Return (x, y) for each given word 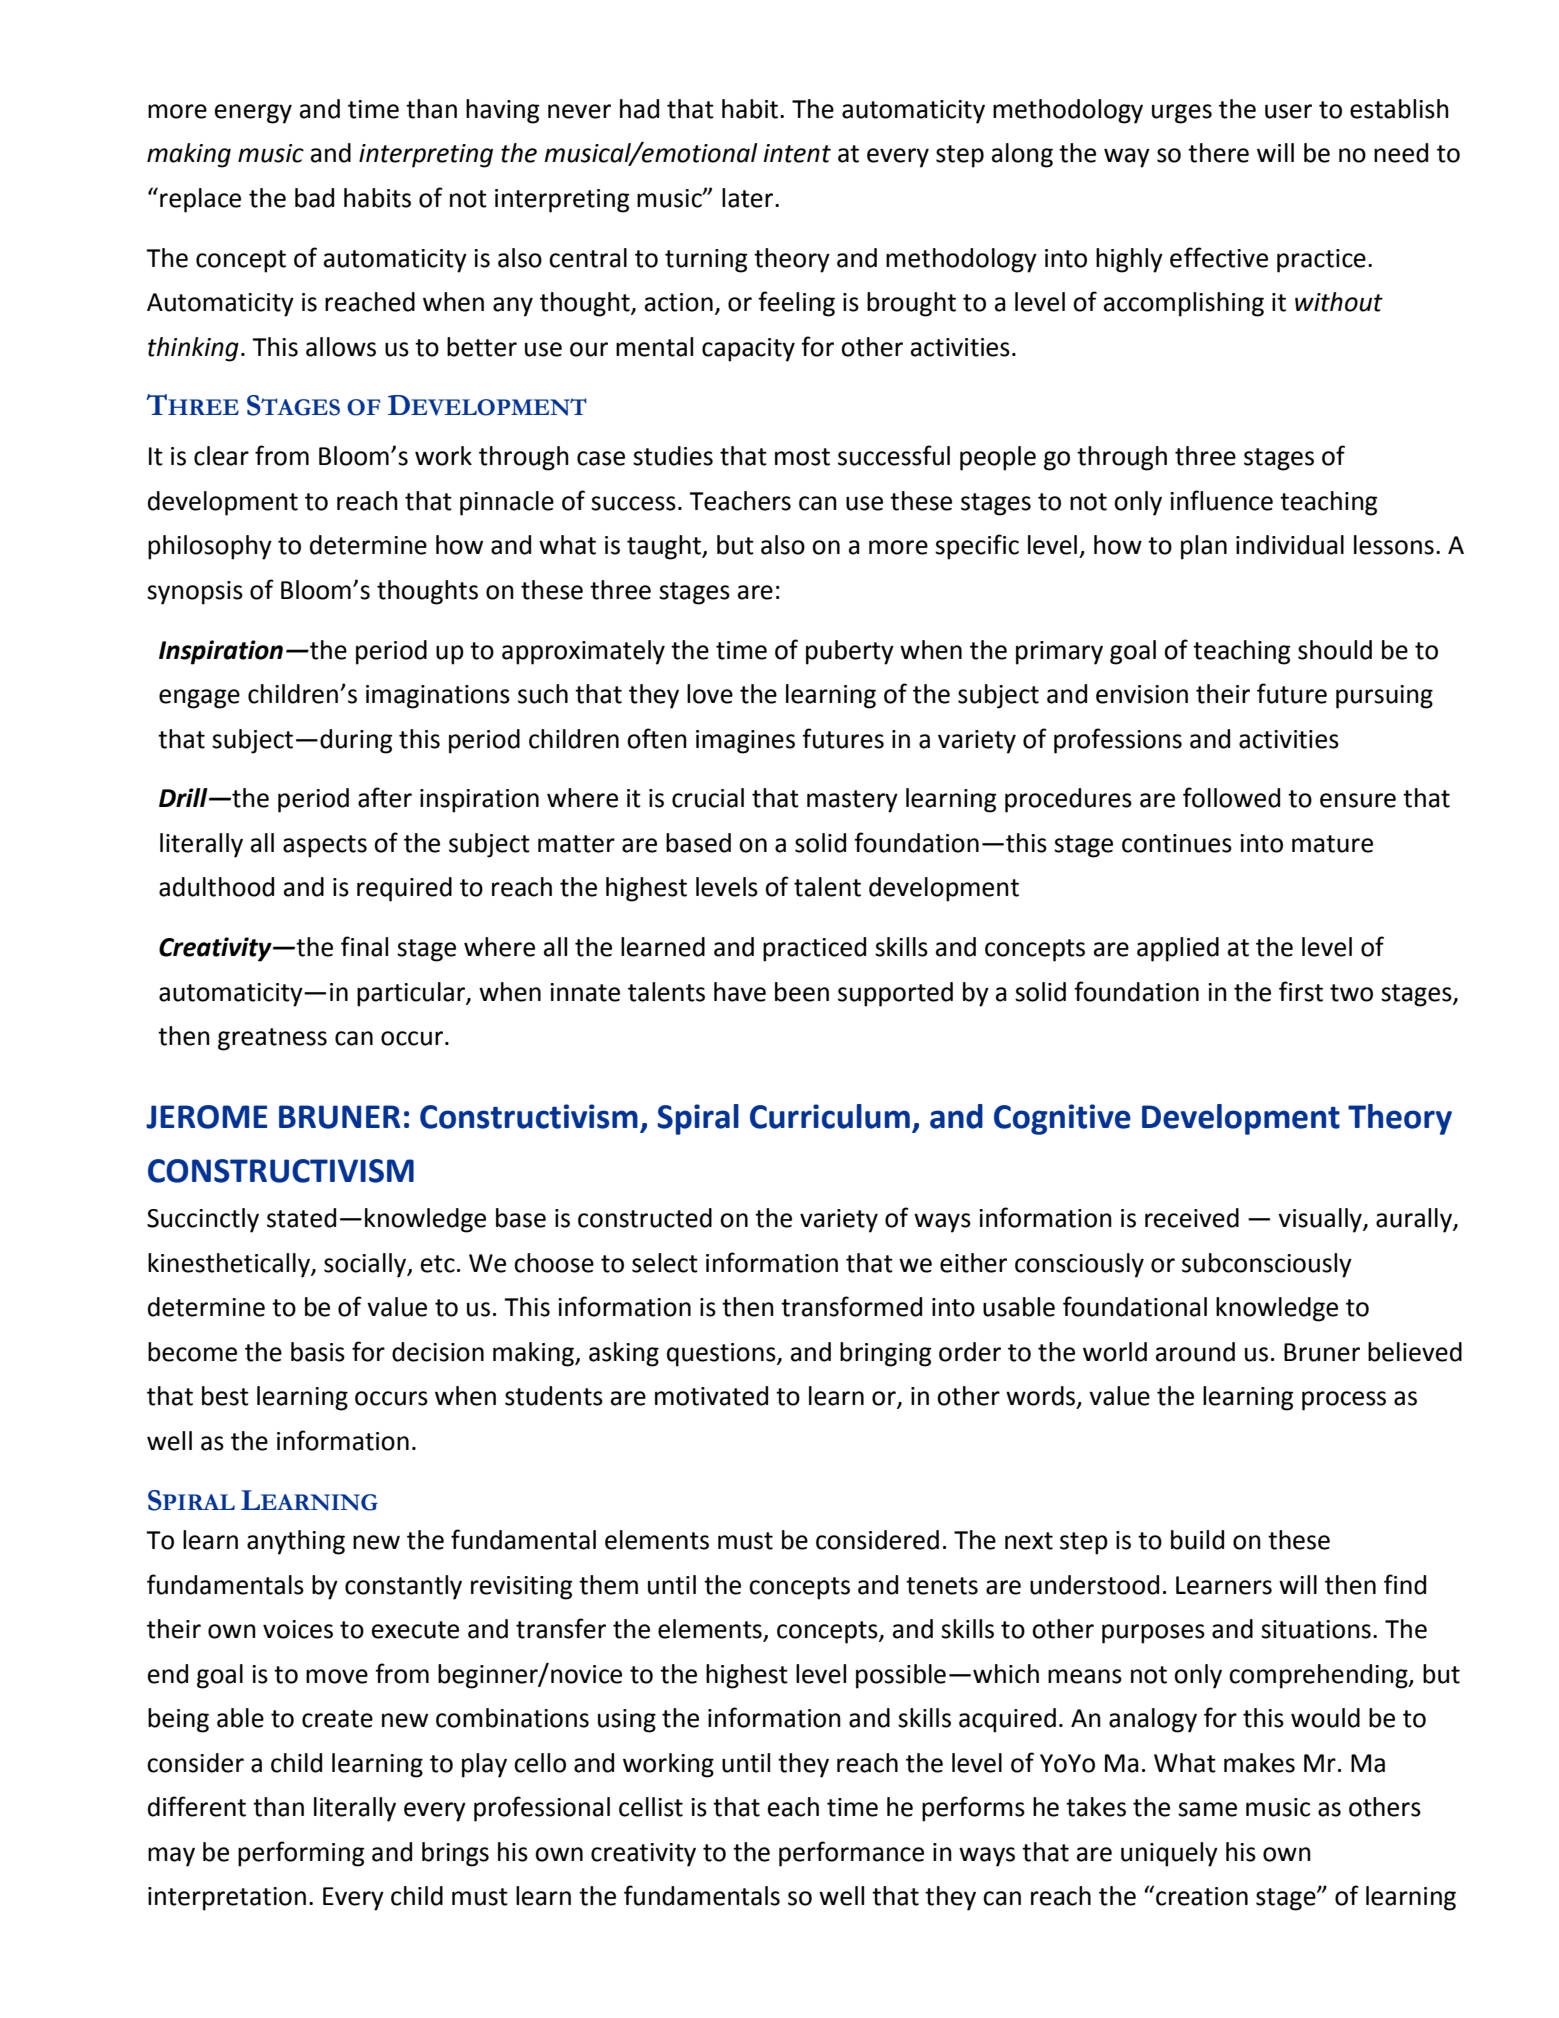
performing (301, 1854)
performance (851, 1854)
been (802, 992)
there (1218, 153)
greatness (272, 1039)
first (1301, 991)
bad (314, 198)
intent (797, 153)
